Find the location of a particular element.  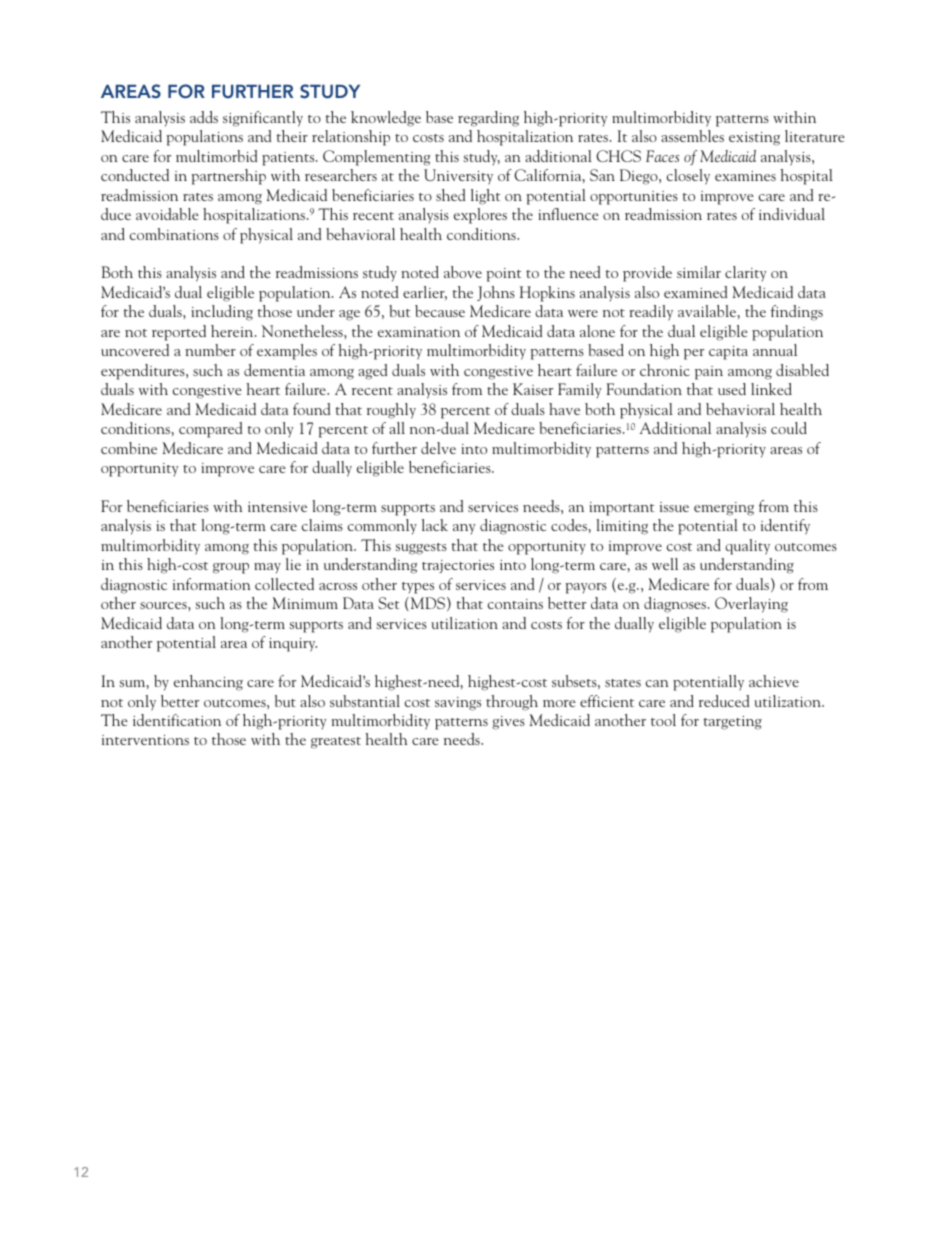

herein is located at coordinates (233, 331).
